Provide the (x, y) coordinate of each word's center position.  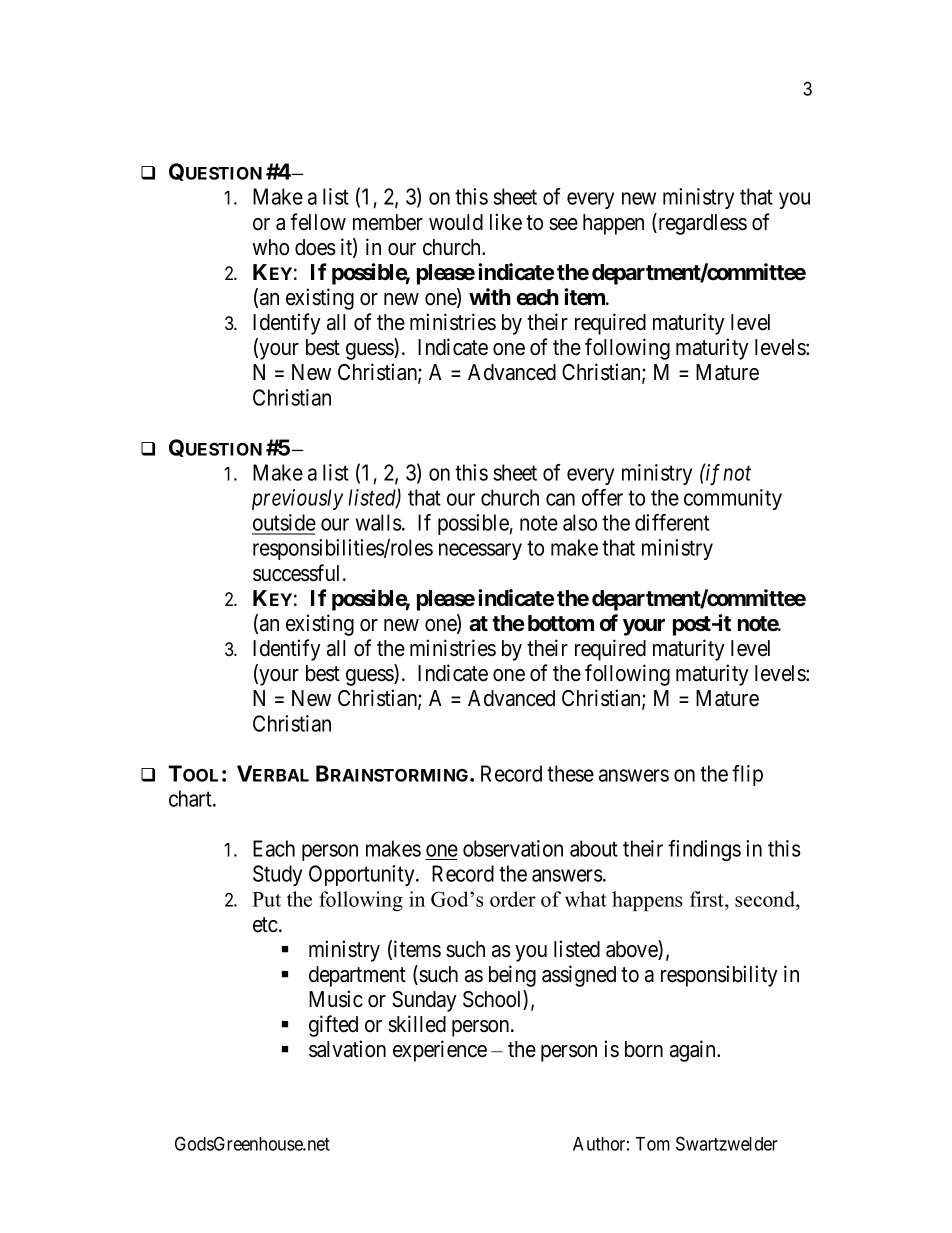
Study (277, 875)
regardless (701, 224)
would (456, 222)
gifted (333, 1026)
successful (298, 573)
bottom (561, 623)
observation (513, 848)
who (270, 247)
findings (704, 851)
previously (297, 499)
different (672, 522)
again (694, 1051)
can (560, 499)
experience (440, 1051)
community (733, 499)
